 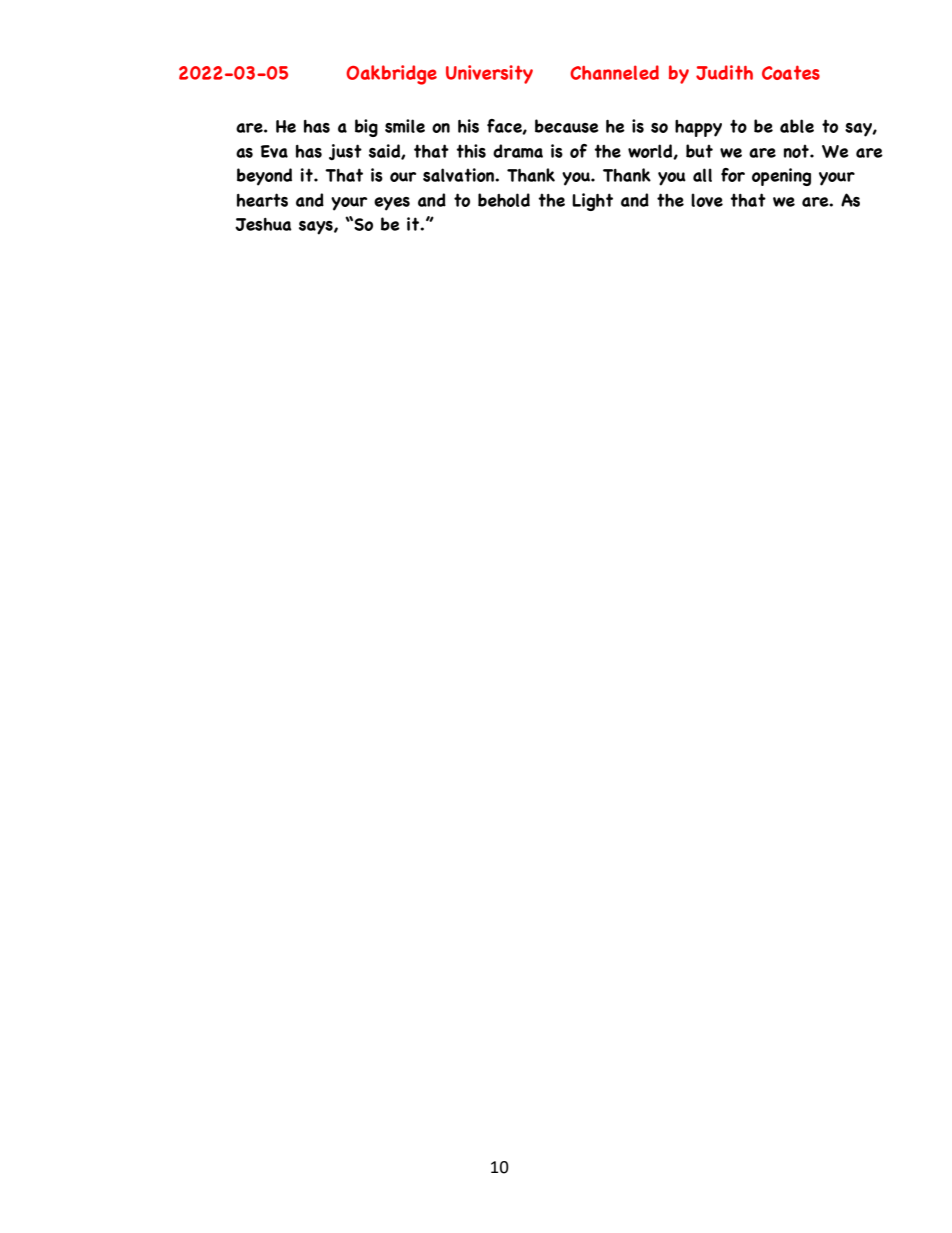 What do you see at coordinates (733, 175) in the page?
I see `for` at bounding box center [733, 175].
